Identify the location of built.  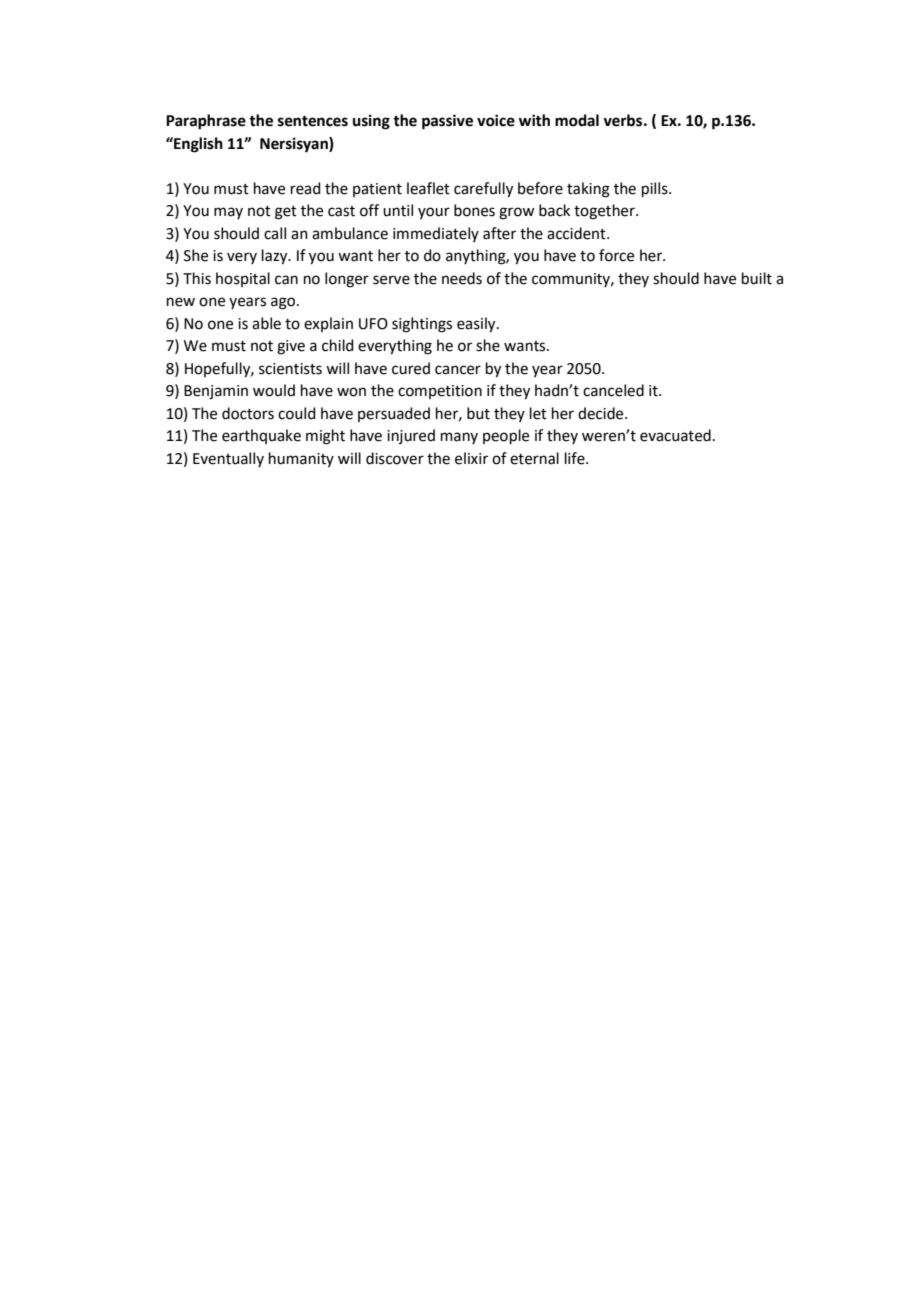
(757, 278).
